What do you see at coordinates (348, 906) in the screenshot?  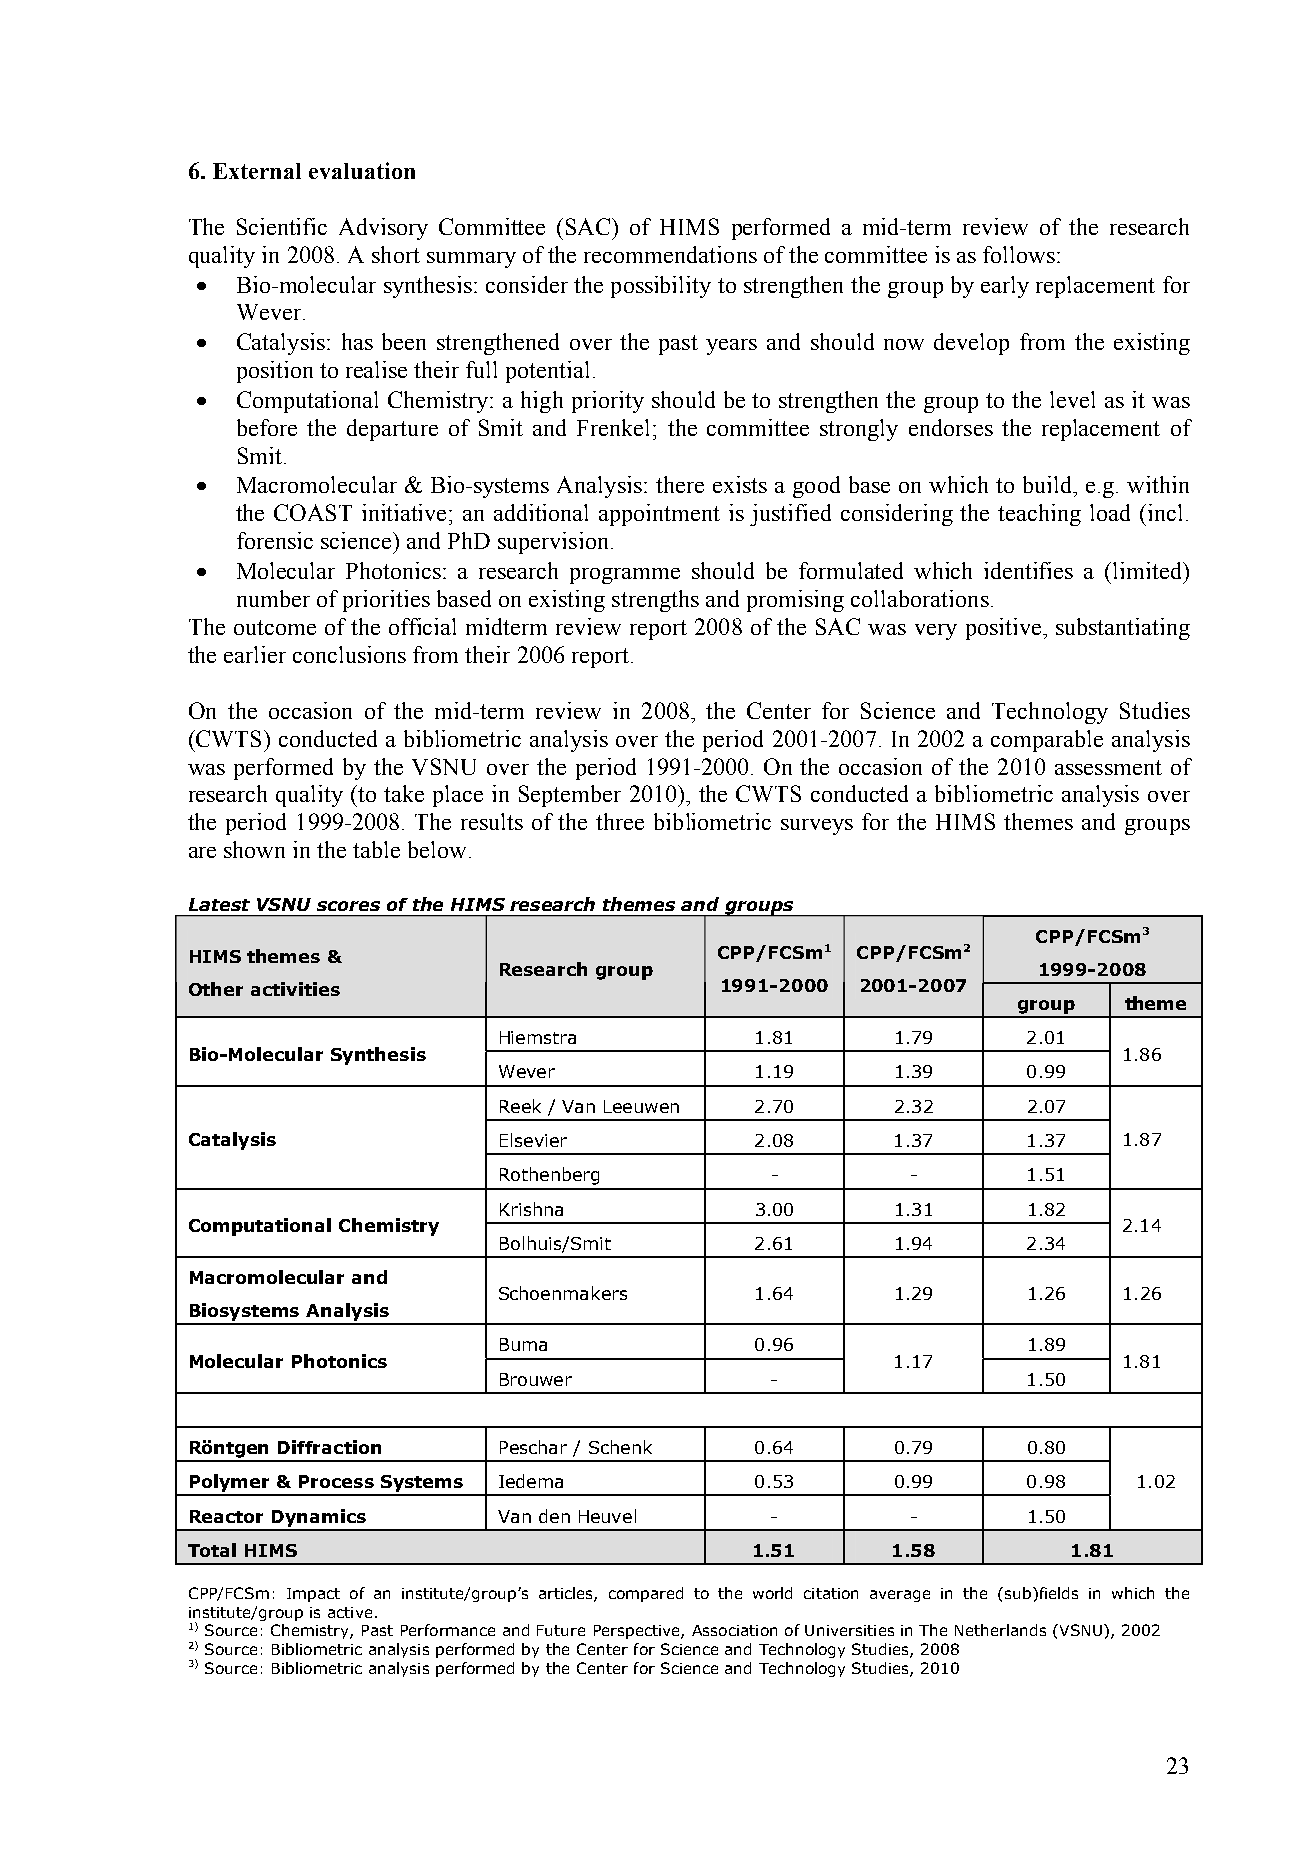 I see `scores` at bounding box center [348, 906].
